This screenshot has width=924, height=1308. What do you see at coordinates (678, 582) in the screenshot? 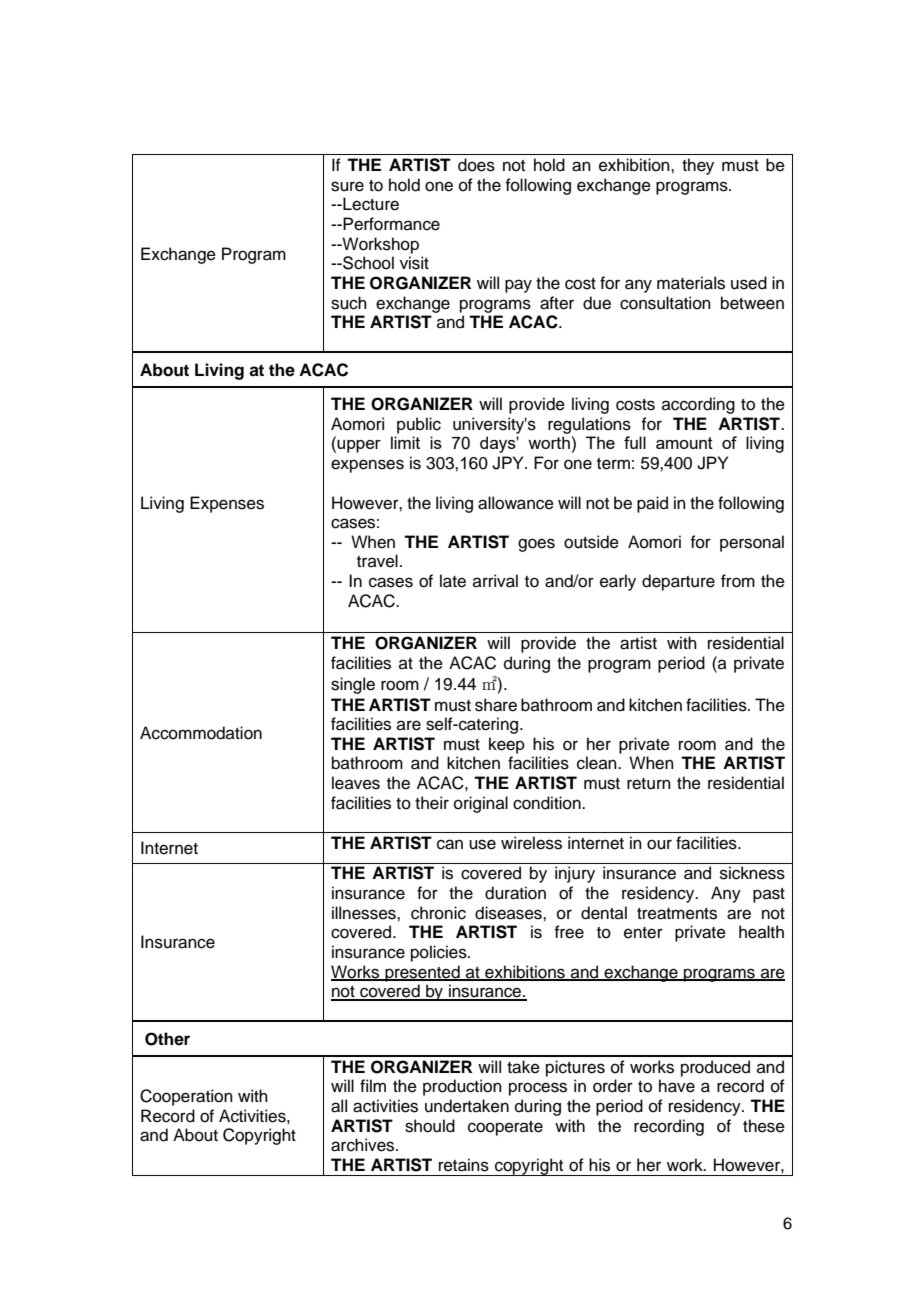
I see `departure` at bounding box center [678, 582].
